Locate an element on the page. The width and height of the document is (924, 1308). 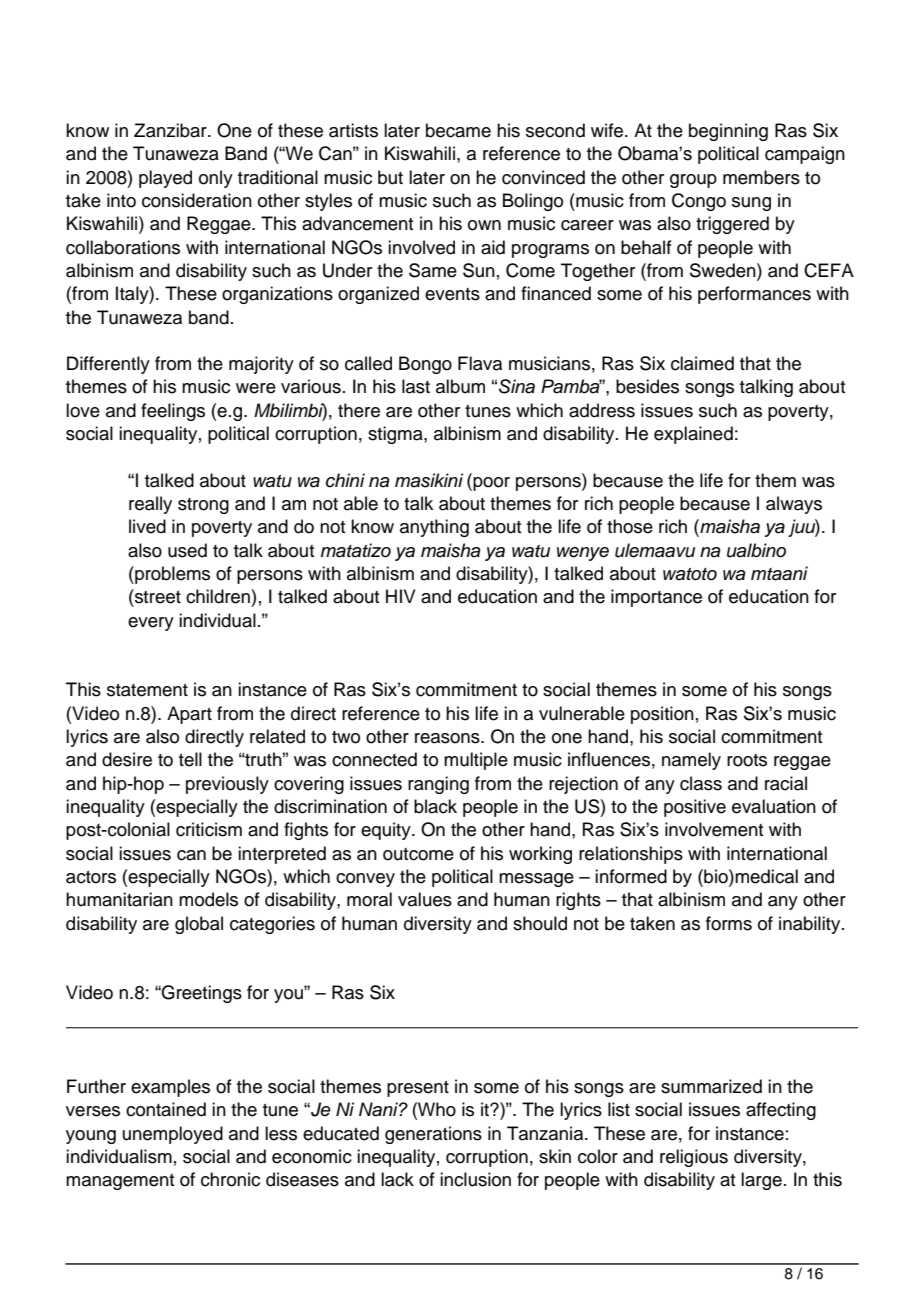
generations is located at coordinates (433, 1135).
